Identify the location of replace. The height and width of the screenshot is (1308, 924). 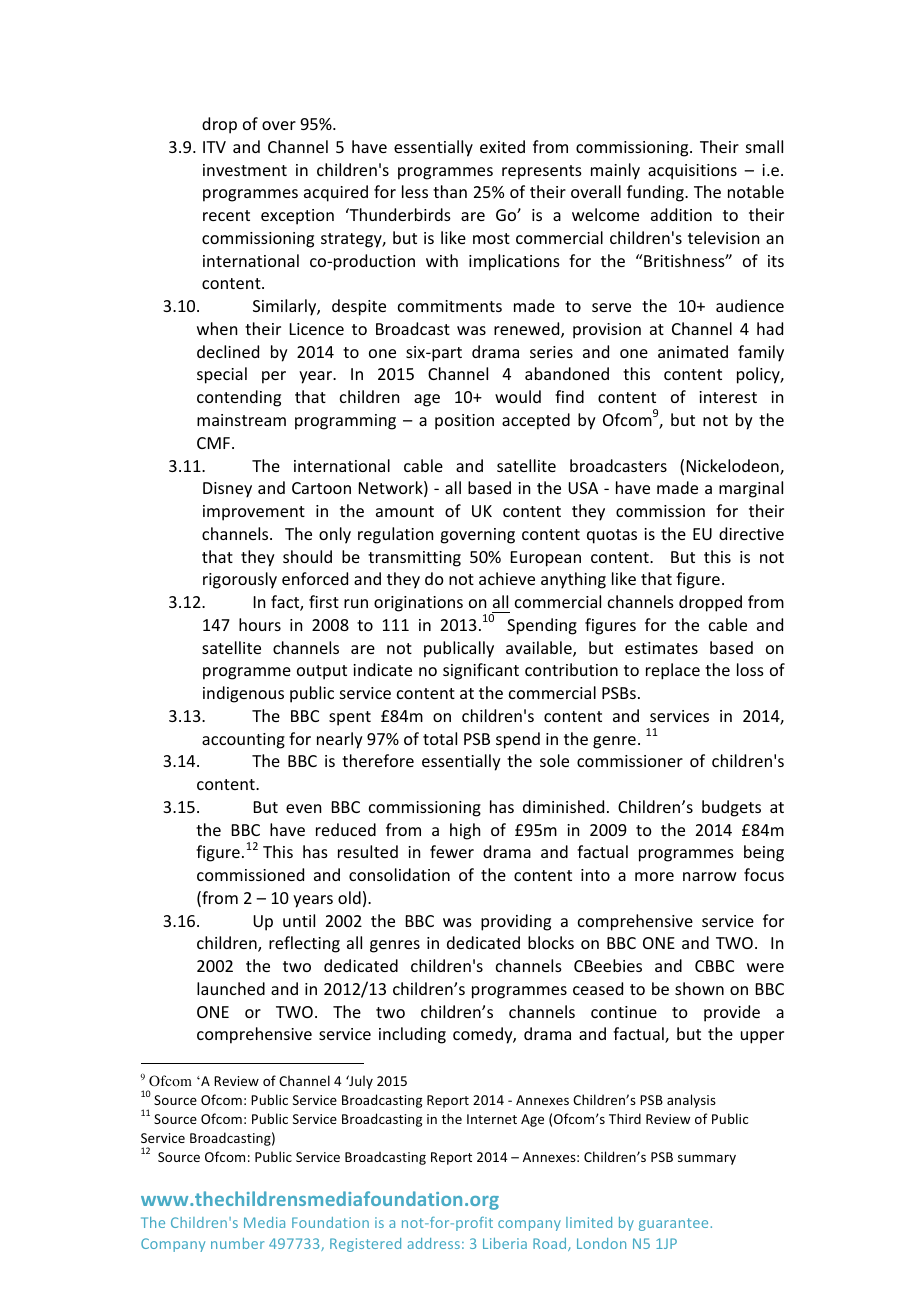
(673, 671).
